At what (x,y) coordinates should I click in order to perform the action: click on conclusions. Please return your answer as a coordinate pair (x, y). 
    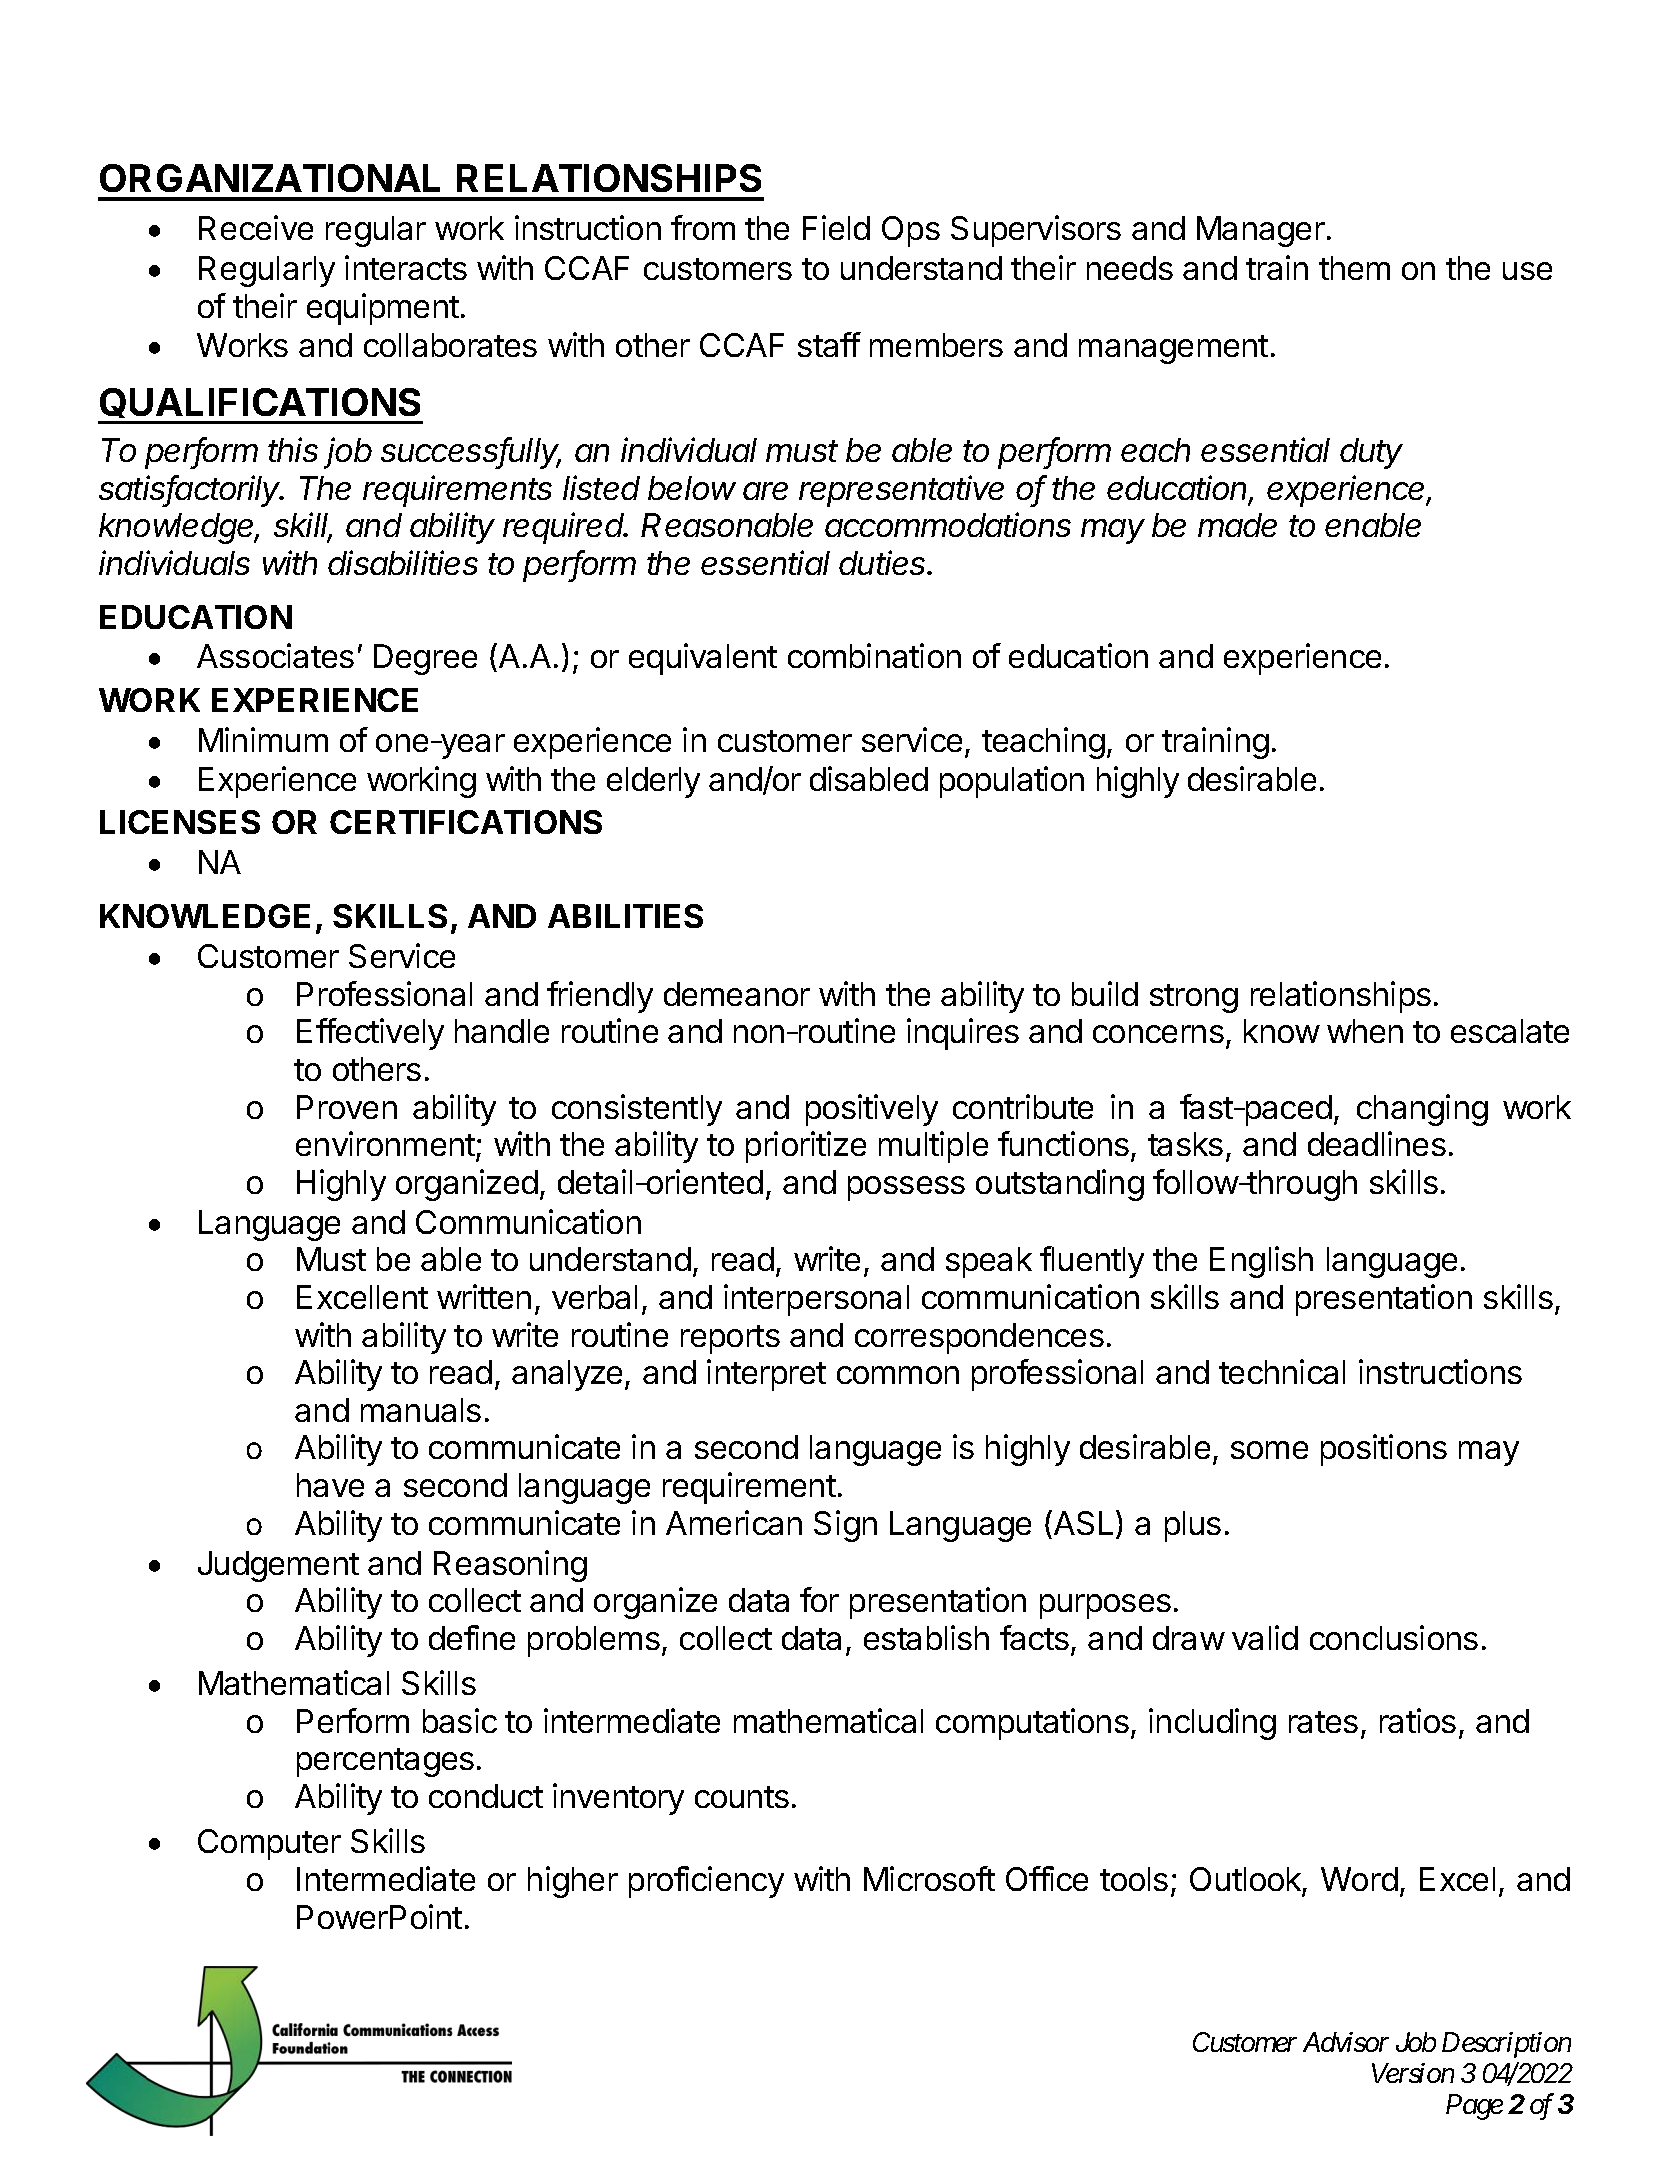
    Looking at the image, I should click on (1394, 1637).
